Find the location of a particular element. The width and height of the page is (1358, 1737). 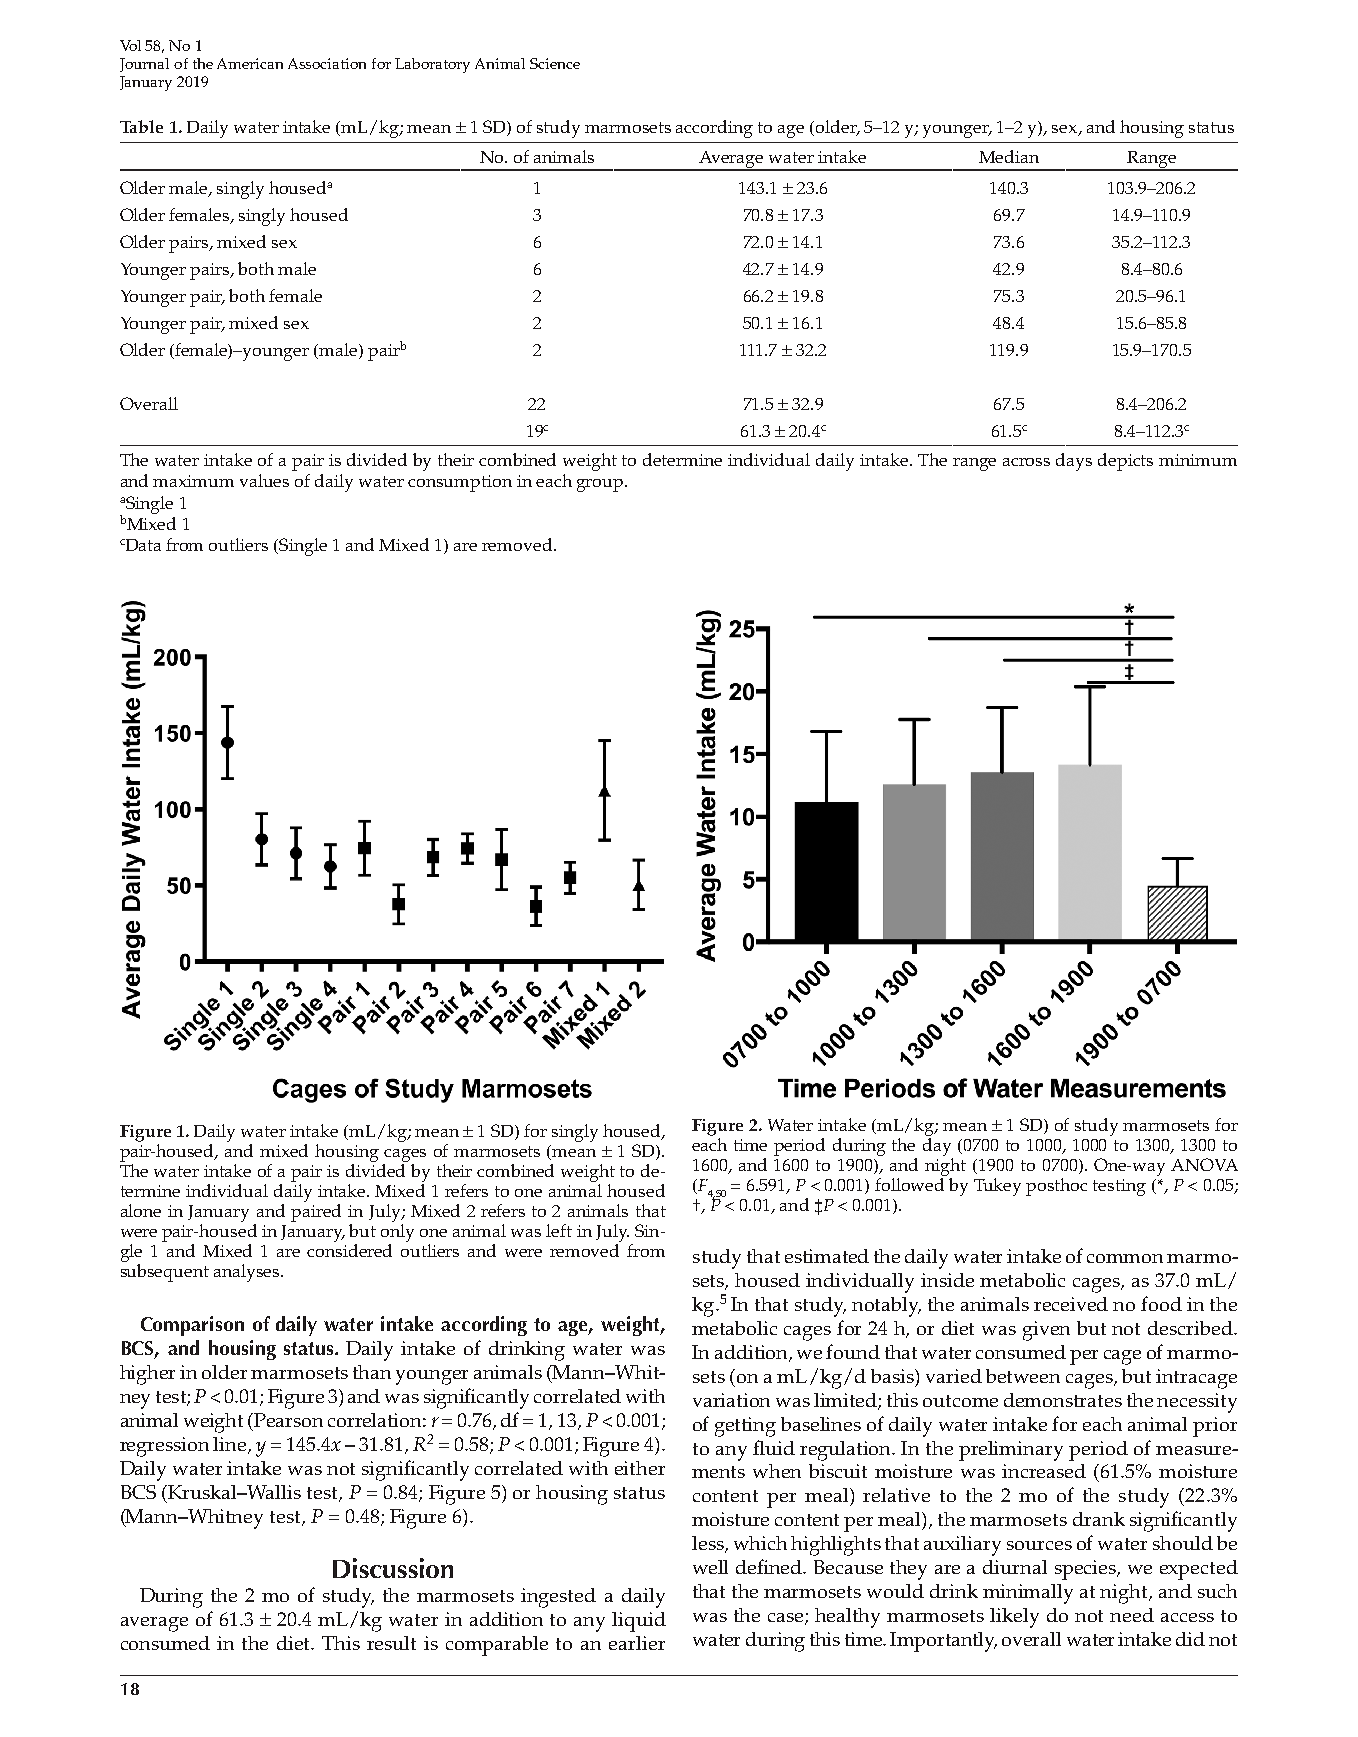

species is located at coordinates (1087, 1570).
